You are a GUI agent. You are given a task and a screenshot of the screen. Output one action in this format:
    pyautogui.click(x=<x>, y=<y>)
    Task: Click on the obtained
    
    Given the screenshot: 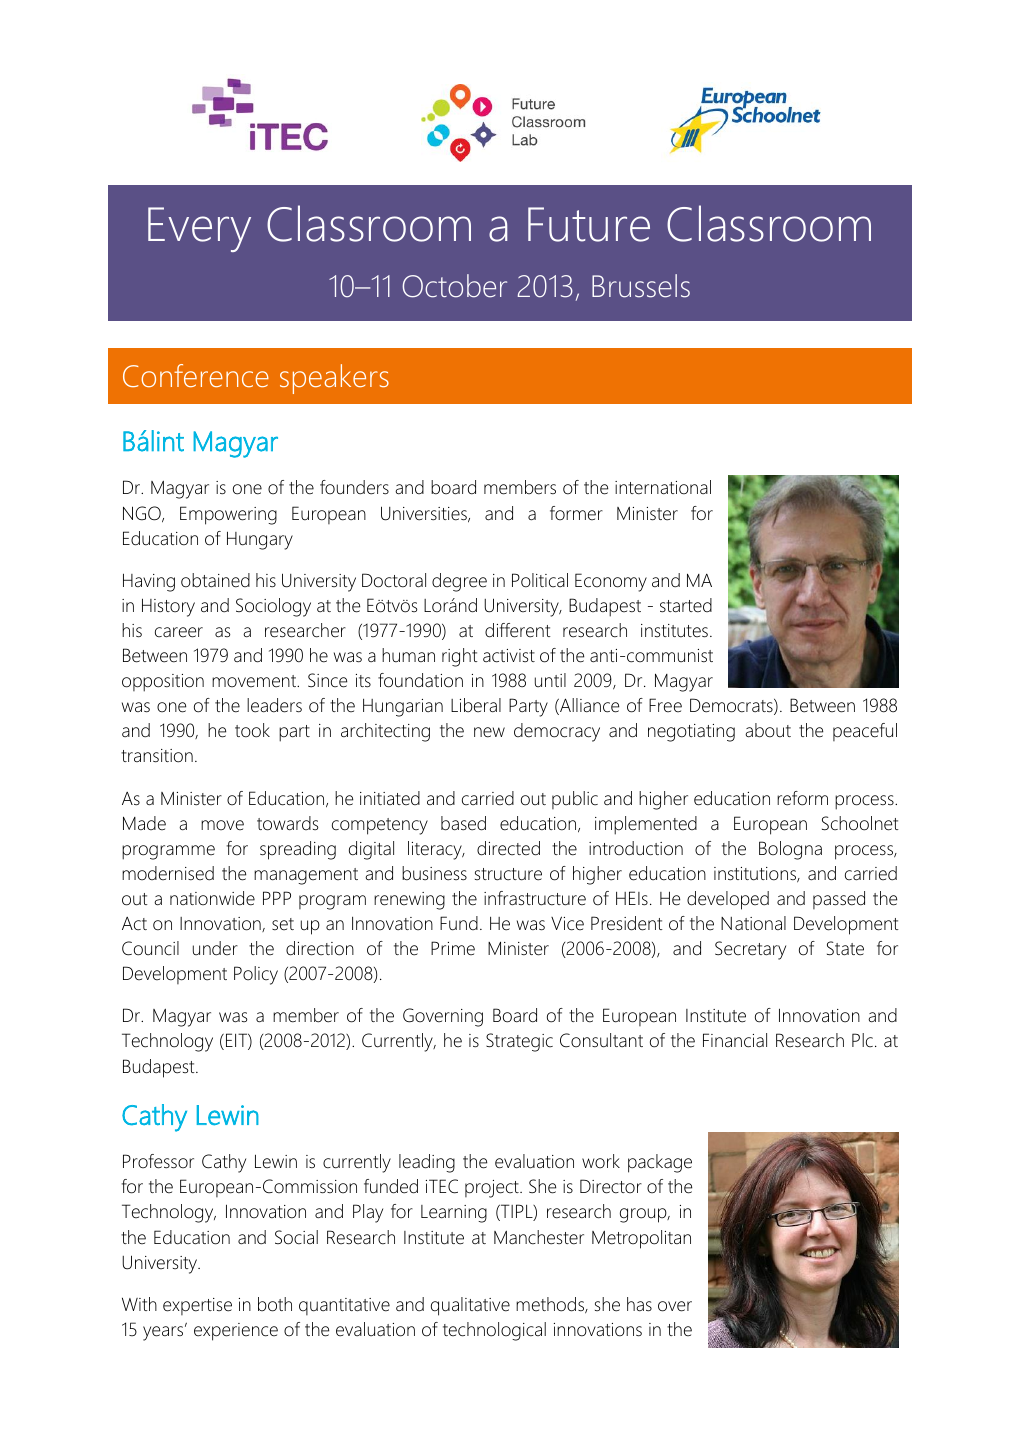 What is the action you would take?
    pyautogui.click(x=215, y=580)
